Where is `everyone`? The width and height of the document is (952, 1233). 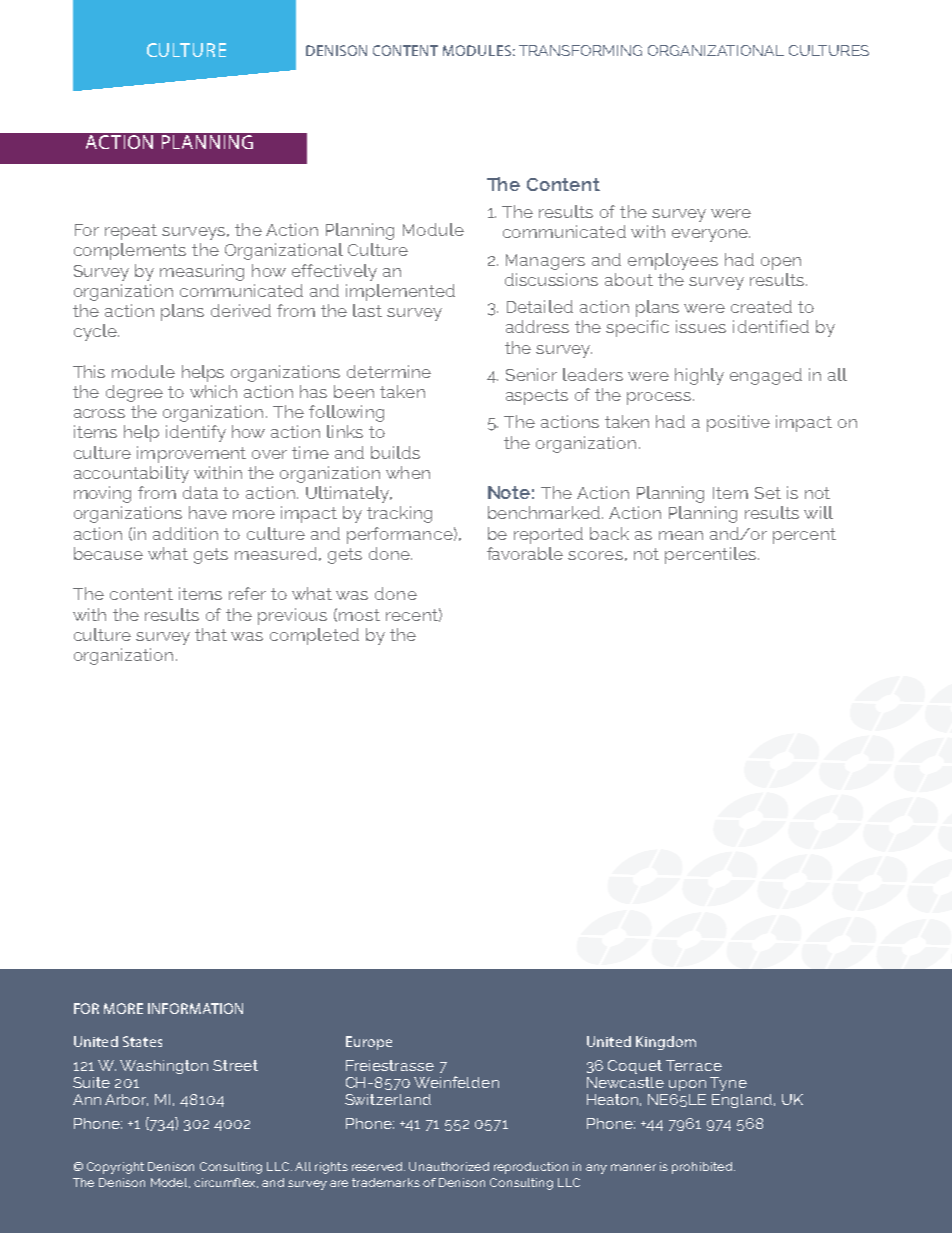 everyone is located at coordinates (711, 235).
